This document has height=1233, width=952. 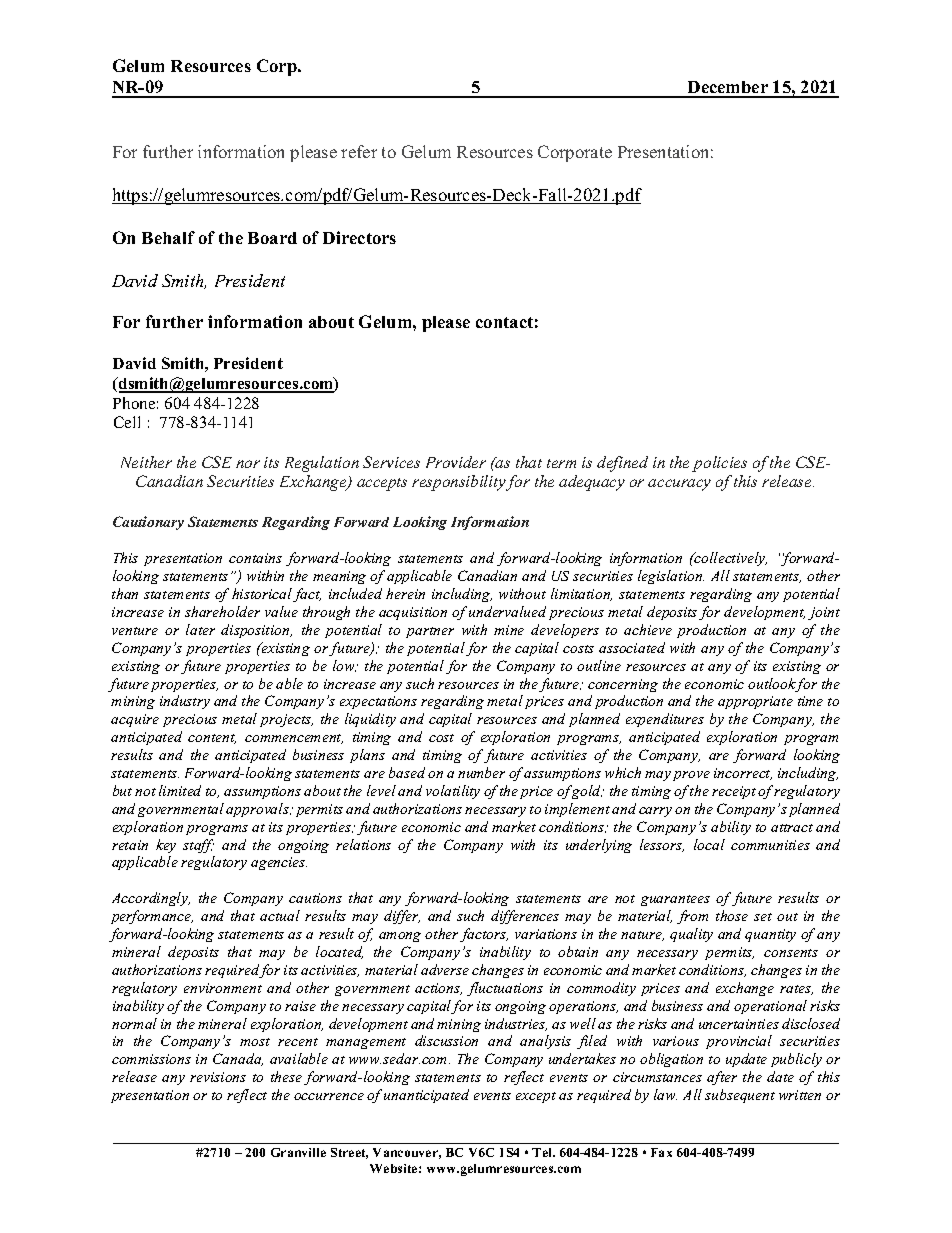 I want to click on partner, so click(x=430, y=632).
